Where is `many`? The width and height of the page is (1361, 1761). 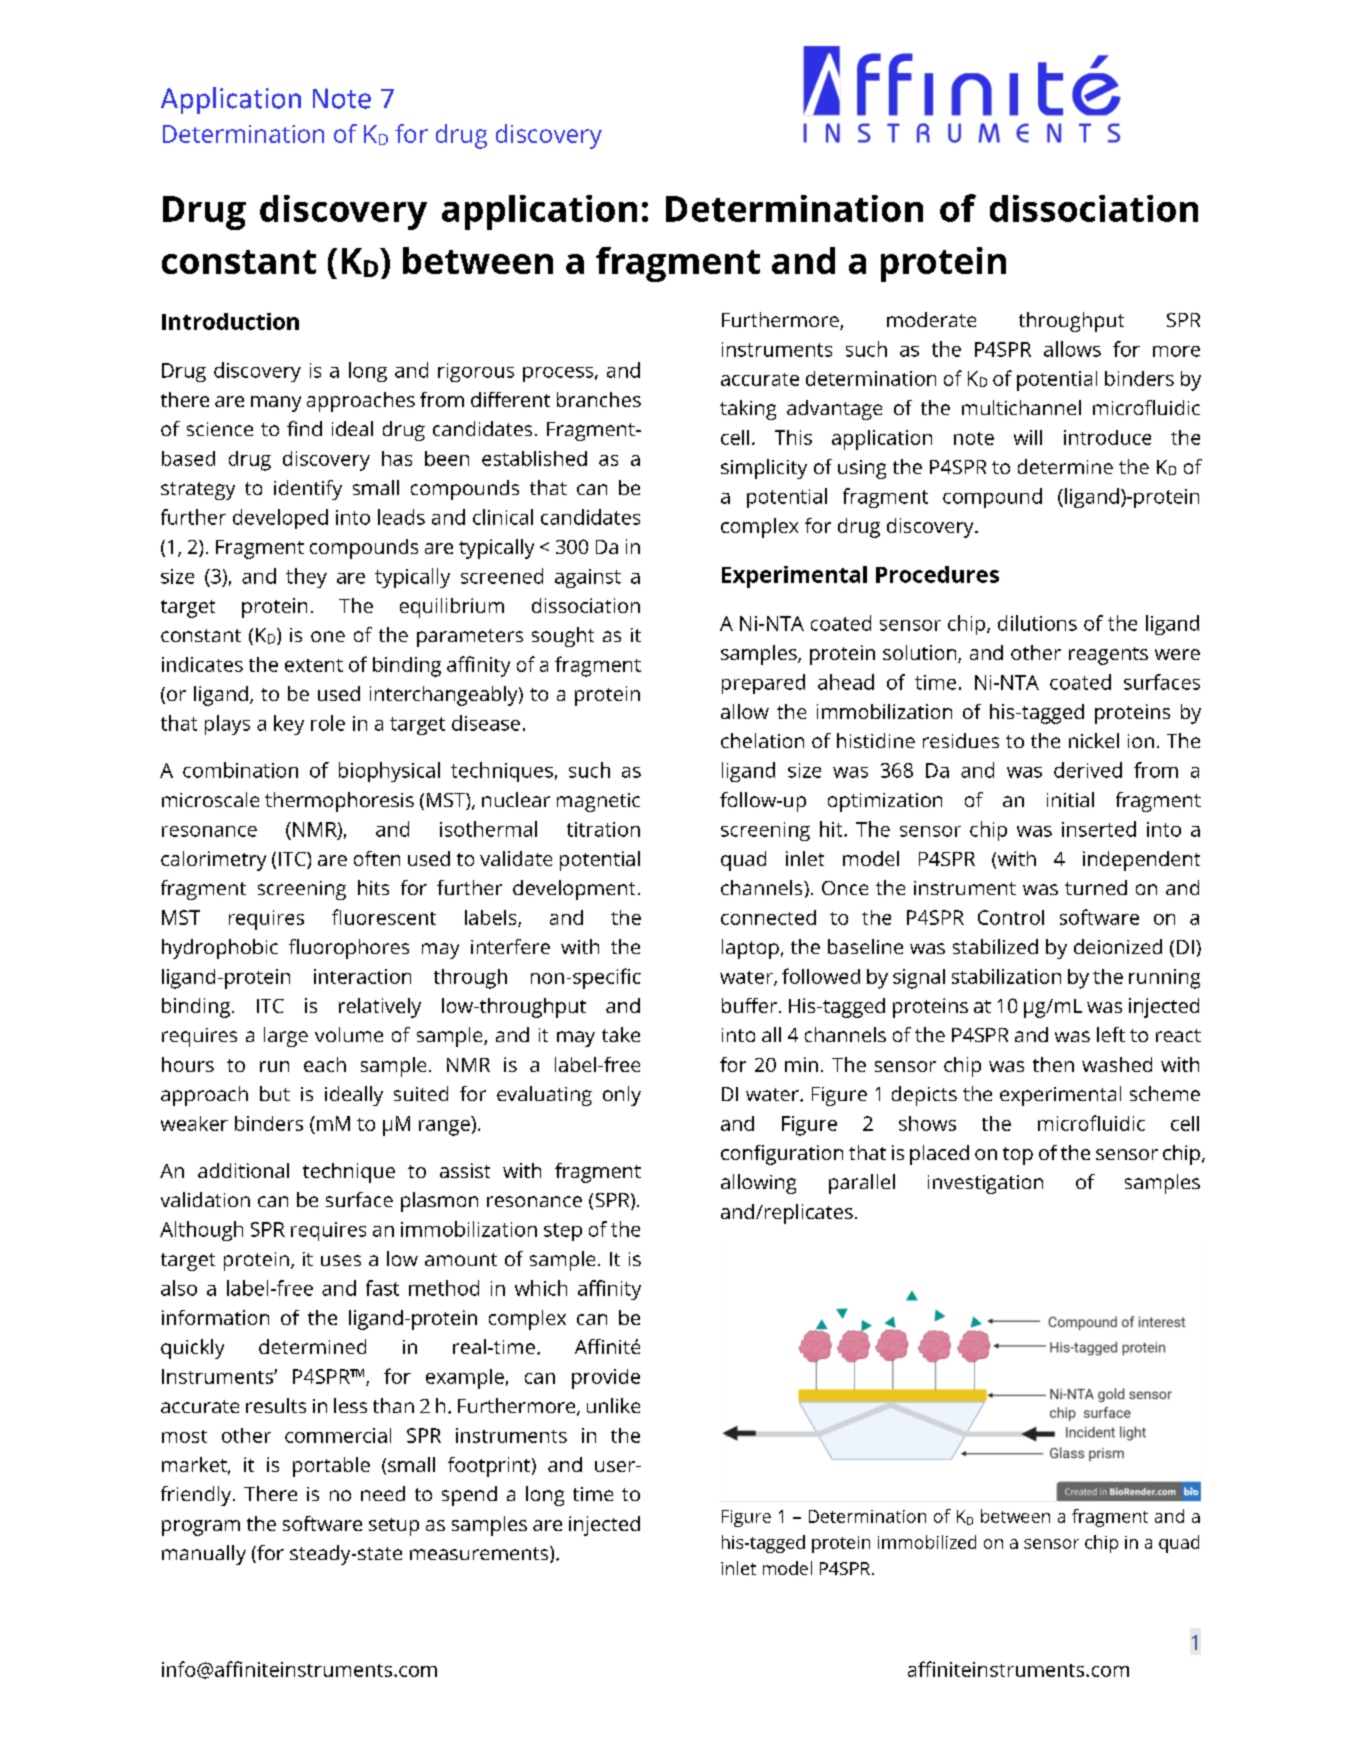 many is located at coordinates (276, 404).
